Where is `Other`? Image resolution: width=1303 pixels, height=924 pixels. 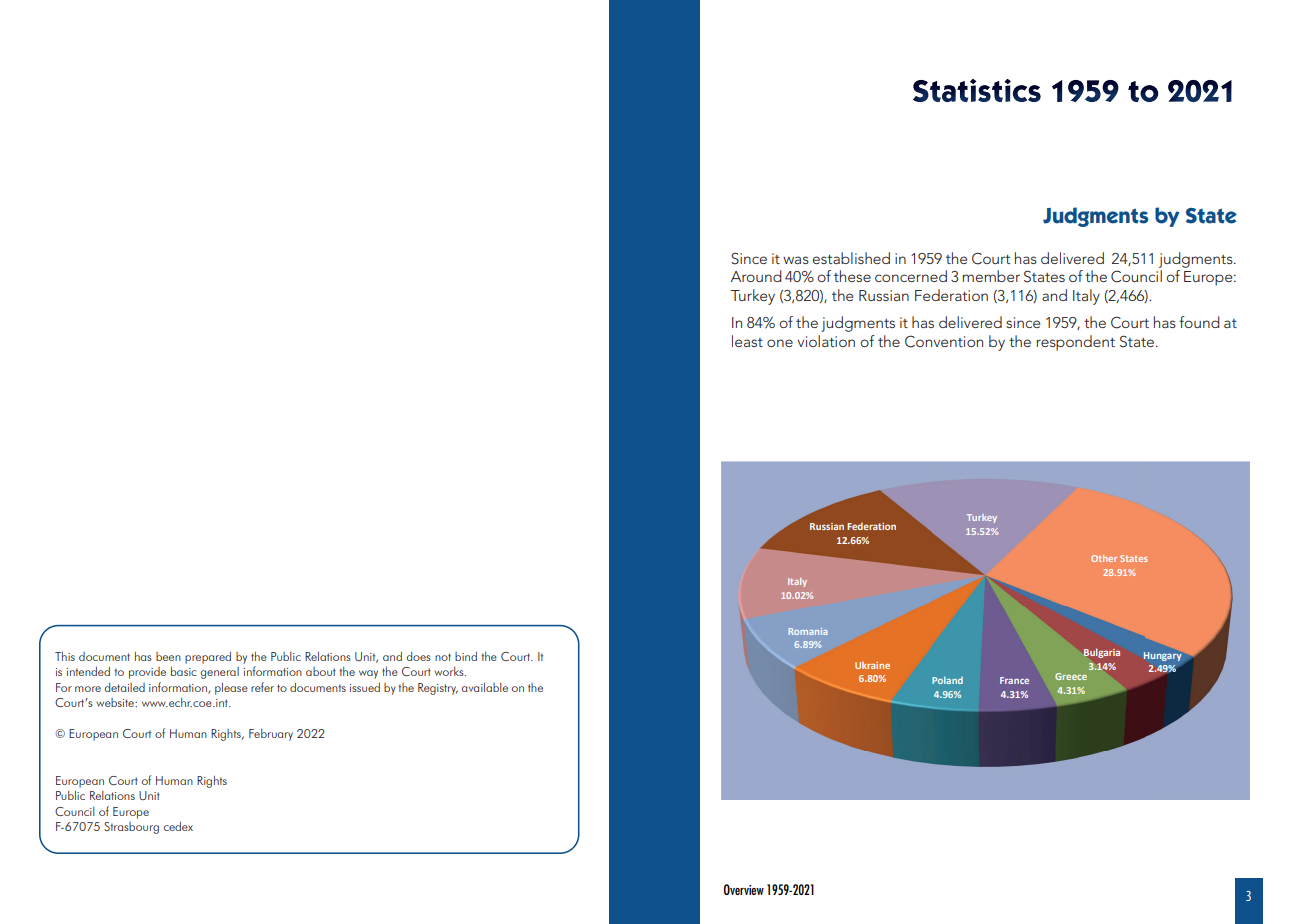
Other is located at coordinates (1104, 558).
